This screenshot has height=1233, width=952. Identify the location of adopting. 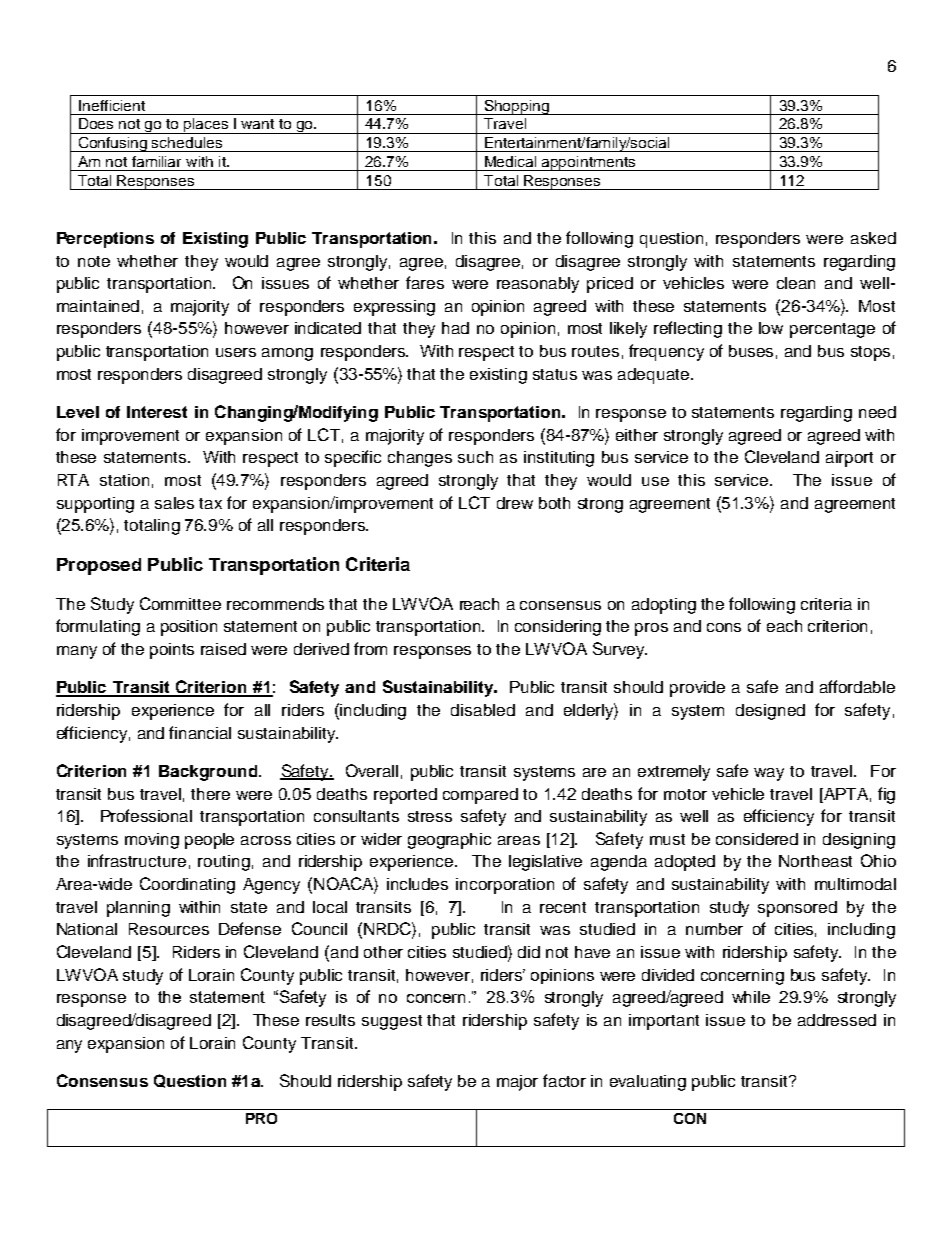
(664, 606).
